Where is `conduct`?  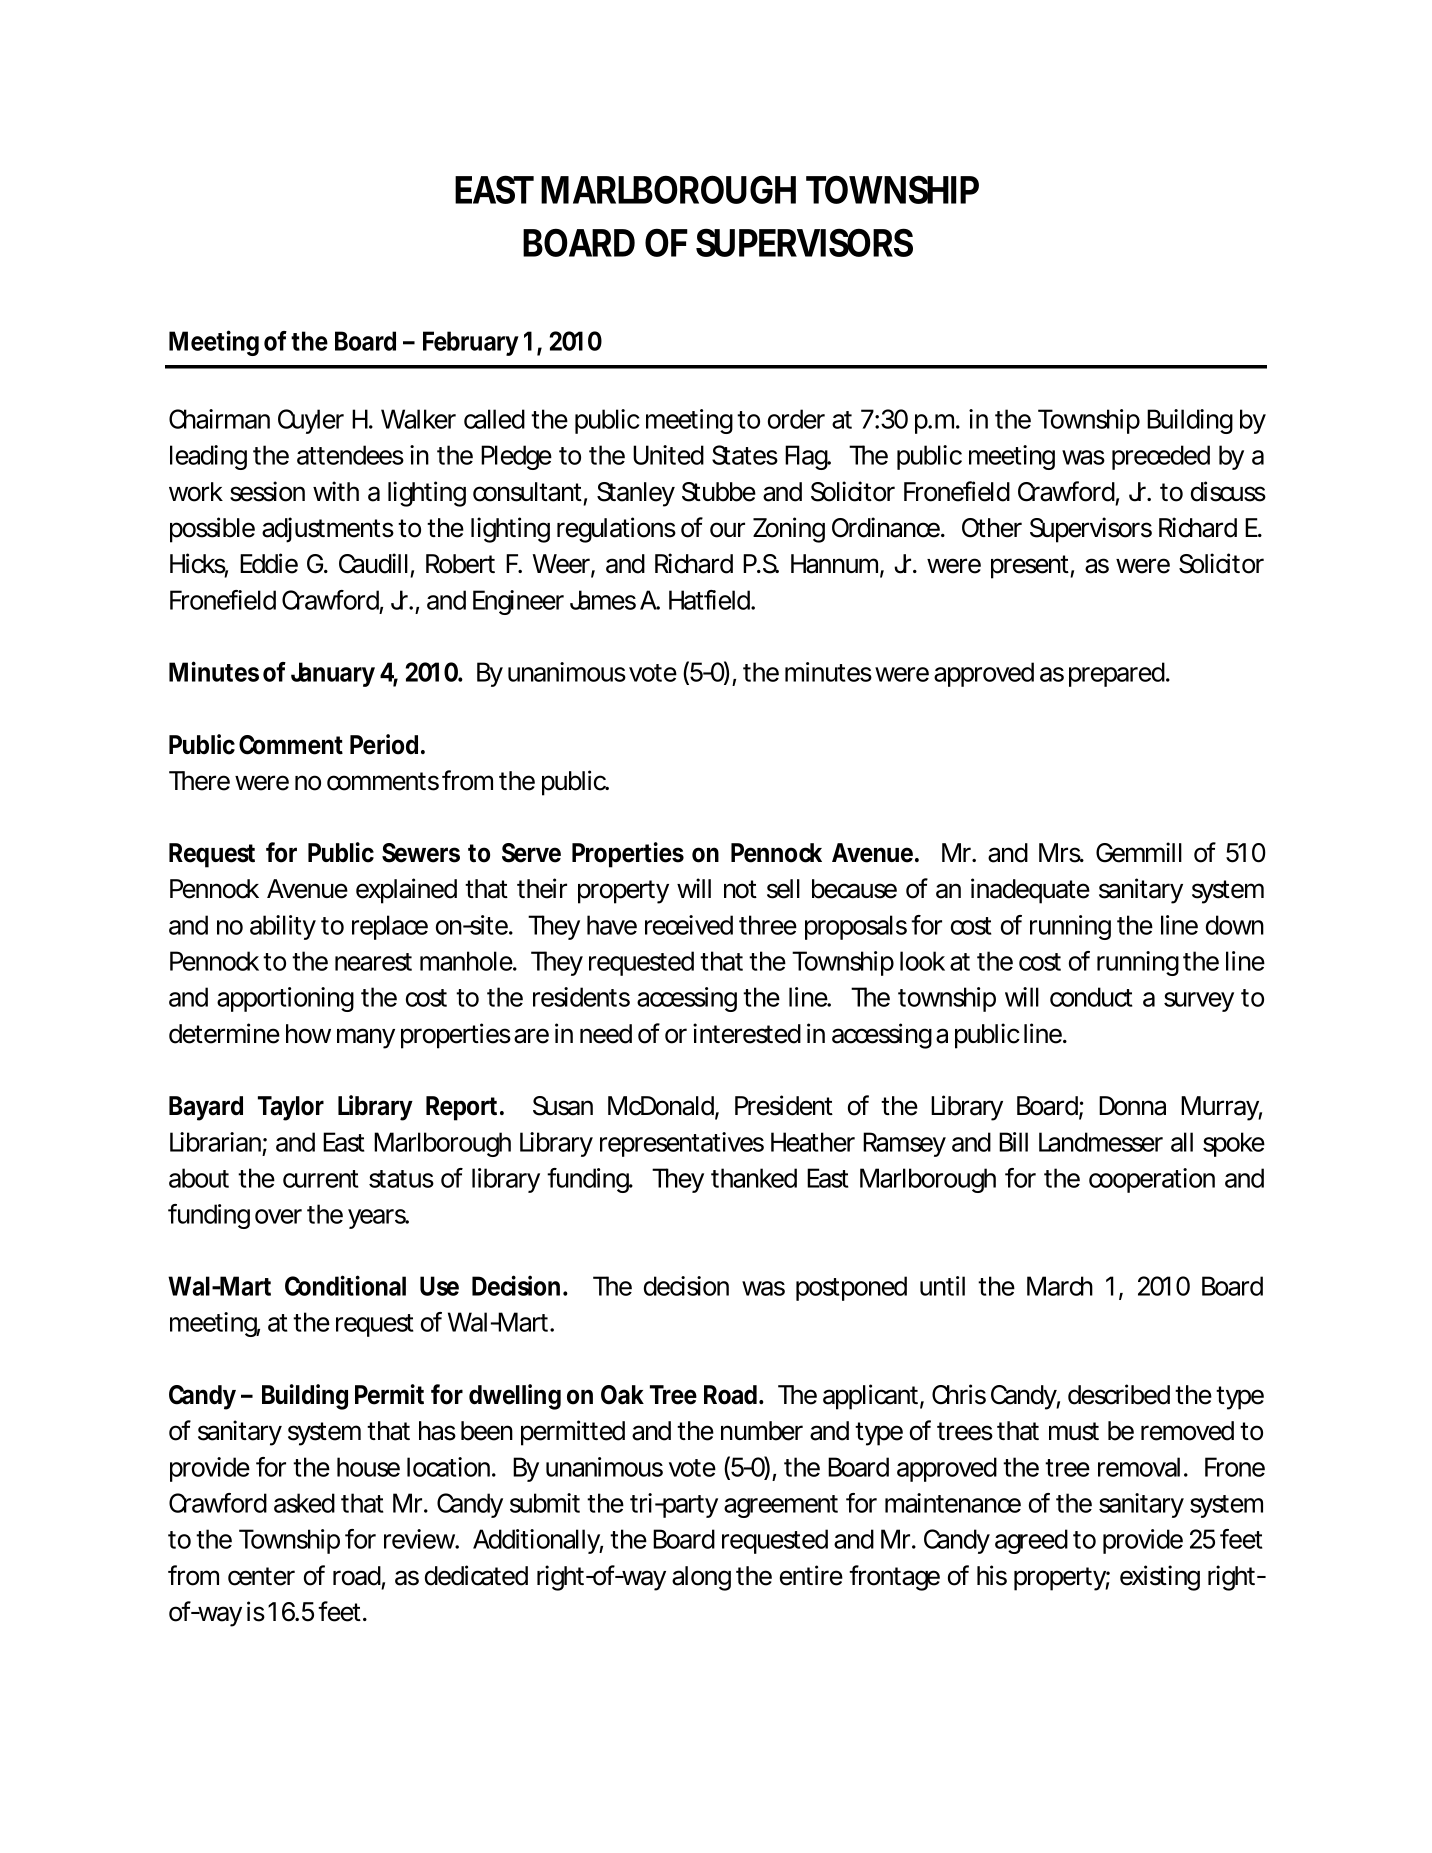
conduct is located at coordinates (1091, 997).
